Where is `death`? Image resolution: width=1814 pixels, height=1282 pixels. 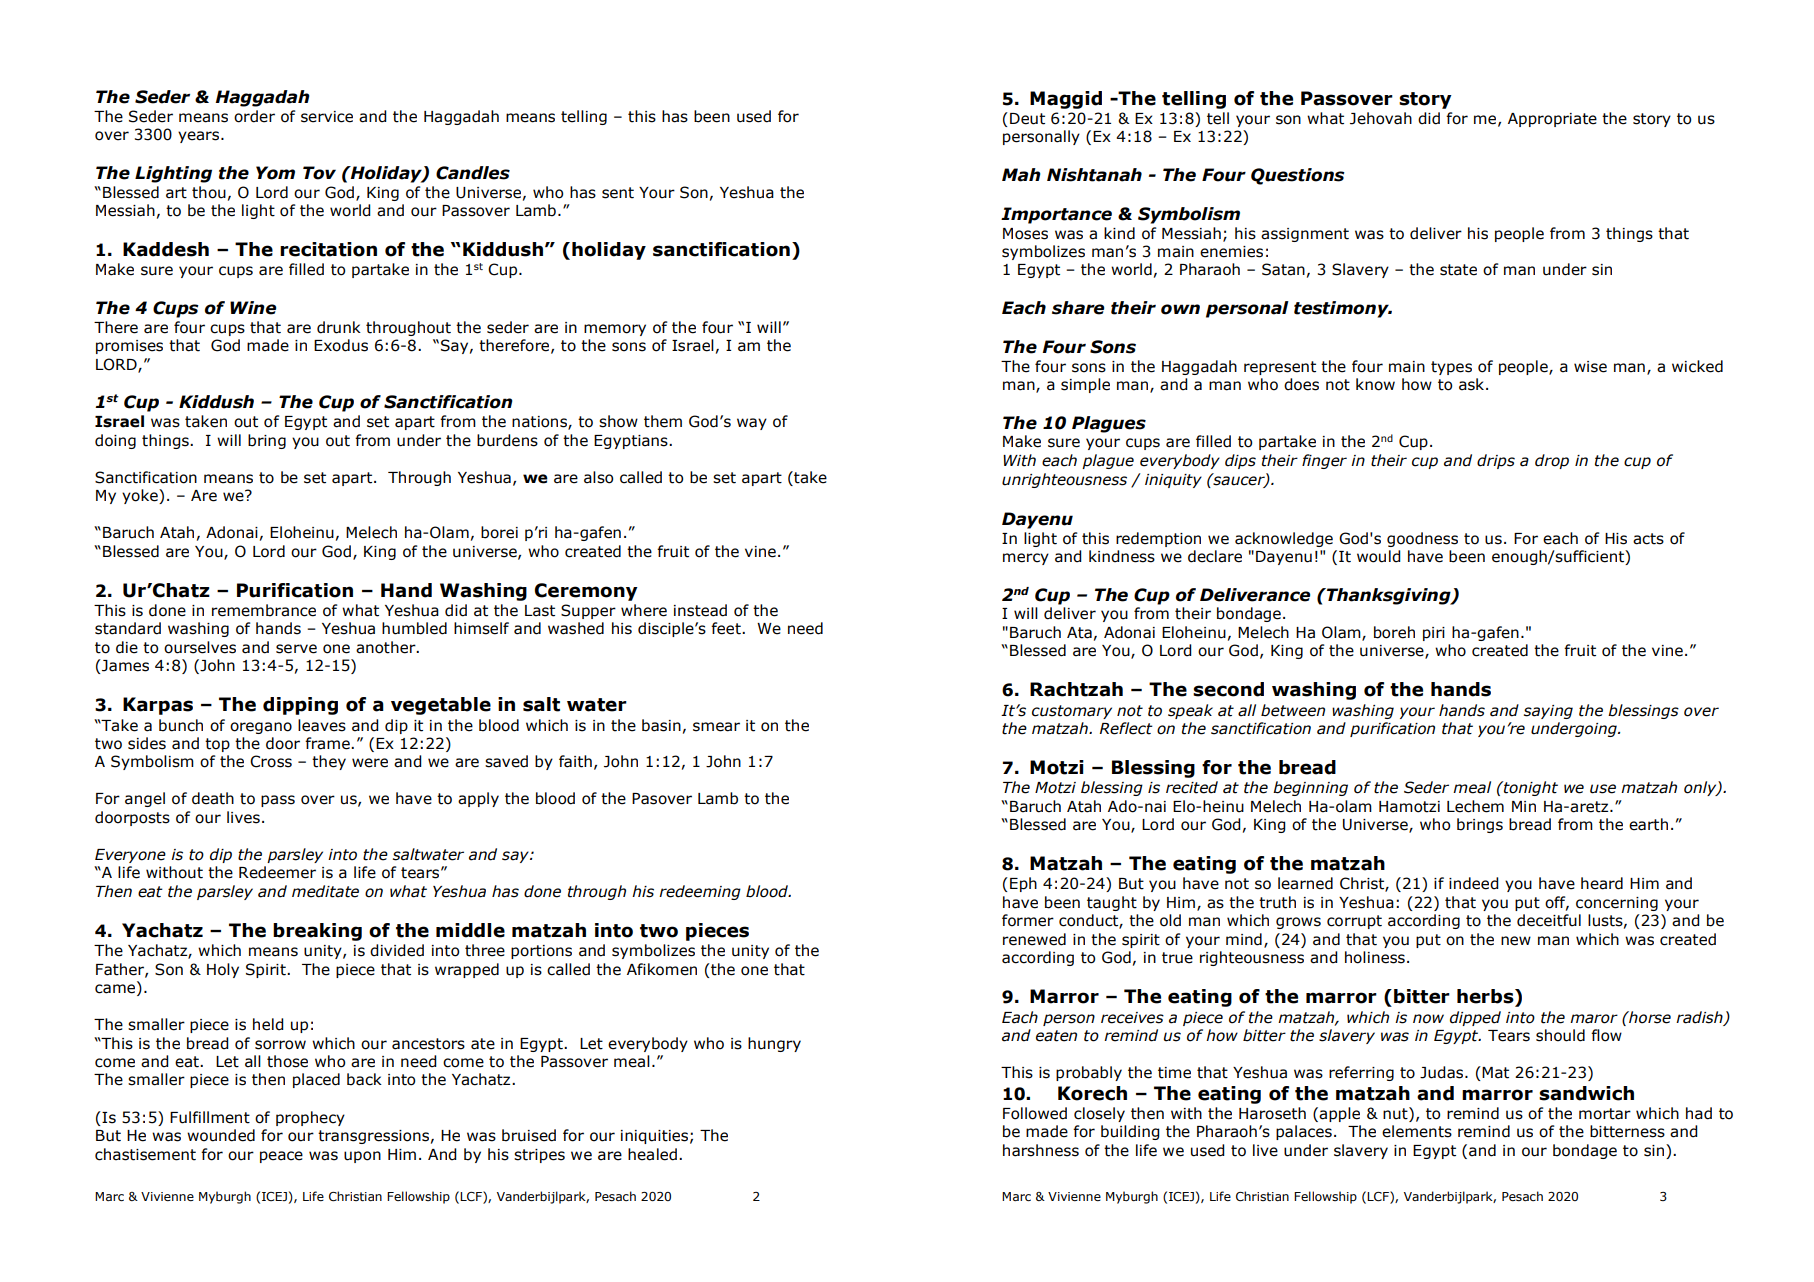 death is located at coordinates (213, 798).
